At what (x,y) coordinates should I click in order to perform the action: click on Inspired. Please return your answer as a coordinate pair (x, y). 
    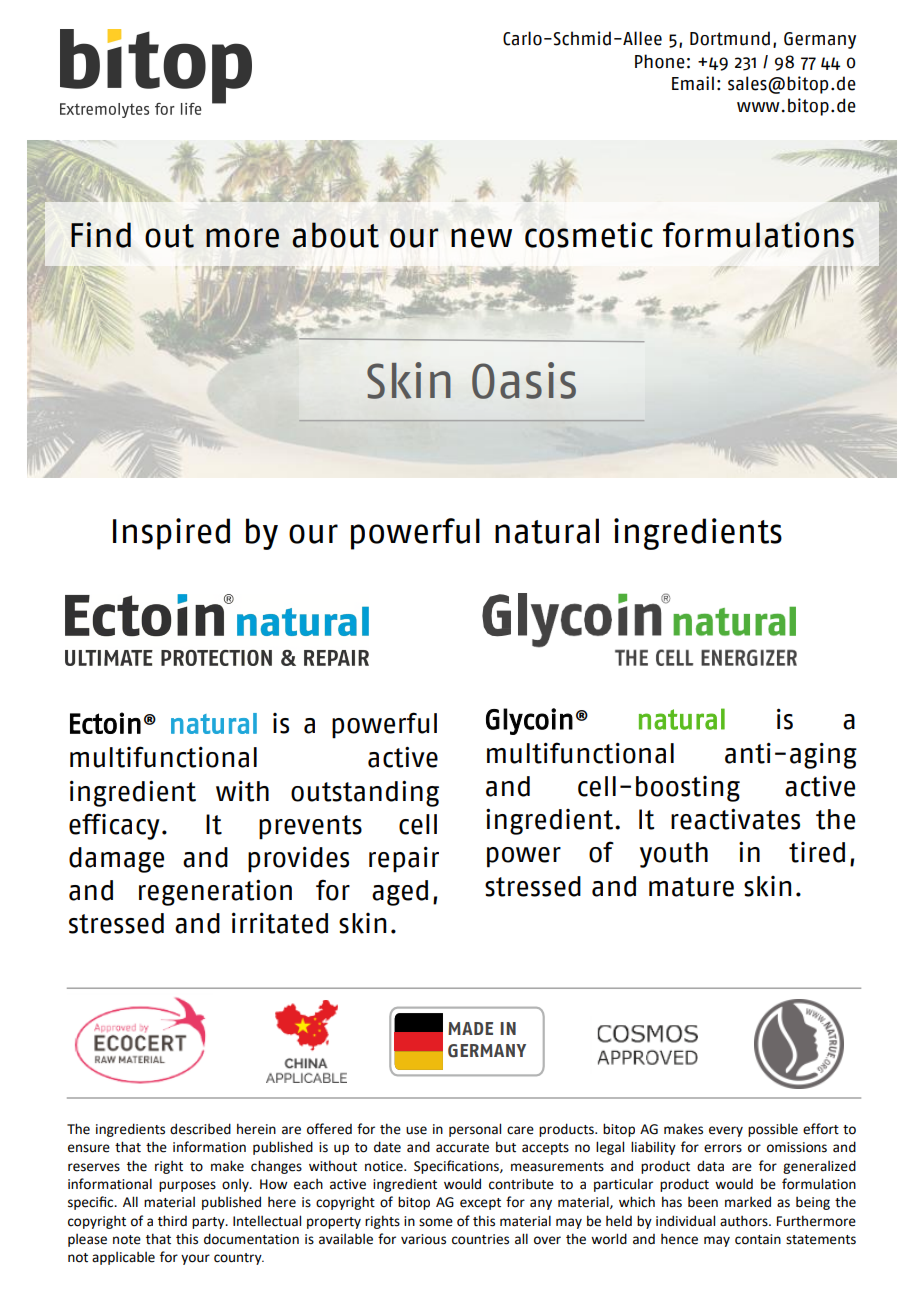
    Looking at the image, I should click on (171, 534).
